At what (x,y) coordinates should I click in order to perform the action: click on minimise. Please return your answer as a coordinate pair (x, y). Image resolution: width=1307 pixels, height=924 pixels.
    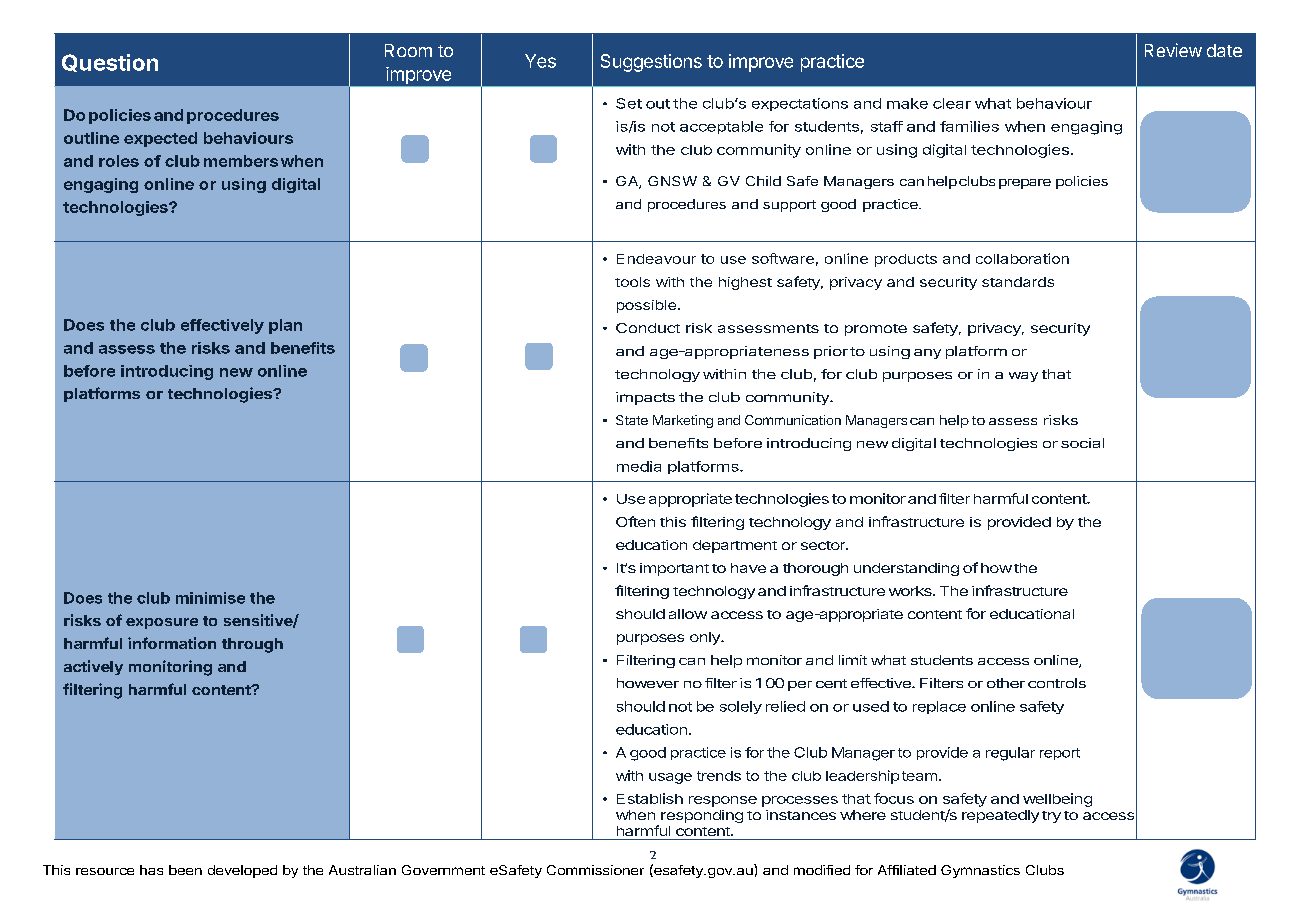
    Looking at the image, I should click on (210, 598).
